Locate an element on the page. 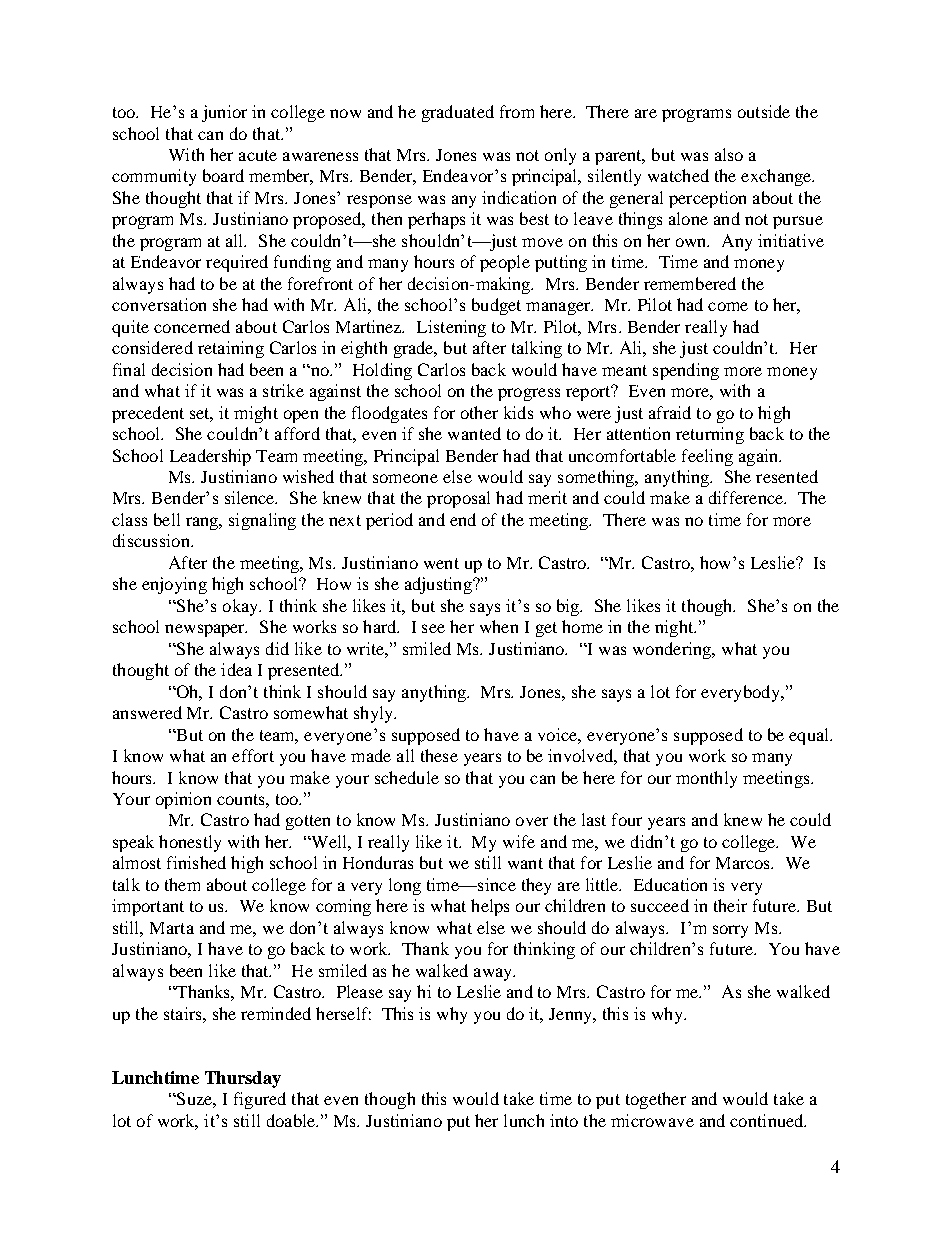 This document has width=952, height=1233. graduated is located at coordinates (458, 113).
